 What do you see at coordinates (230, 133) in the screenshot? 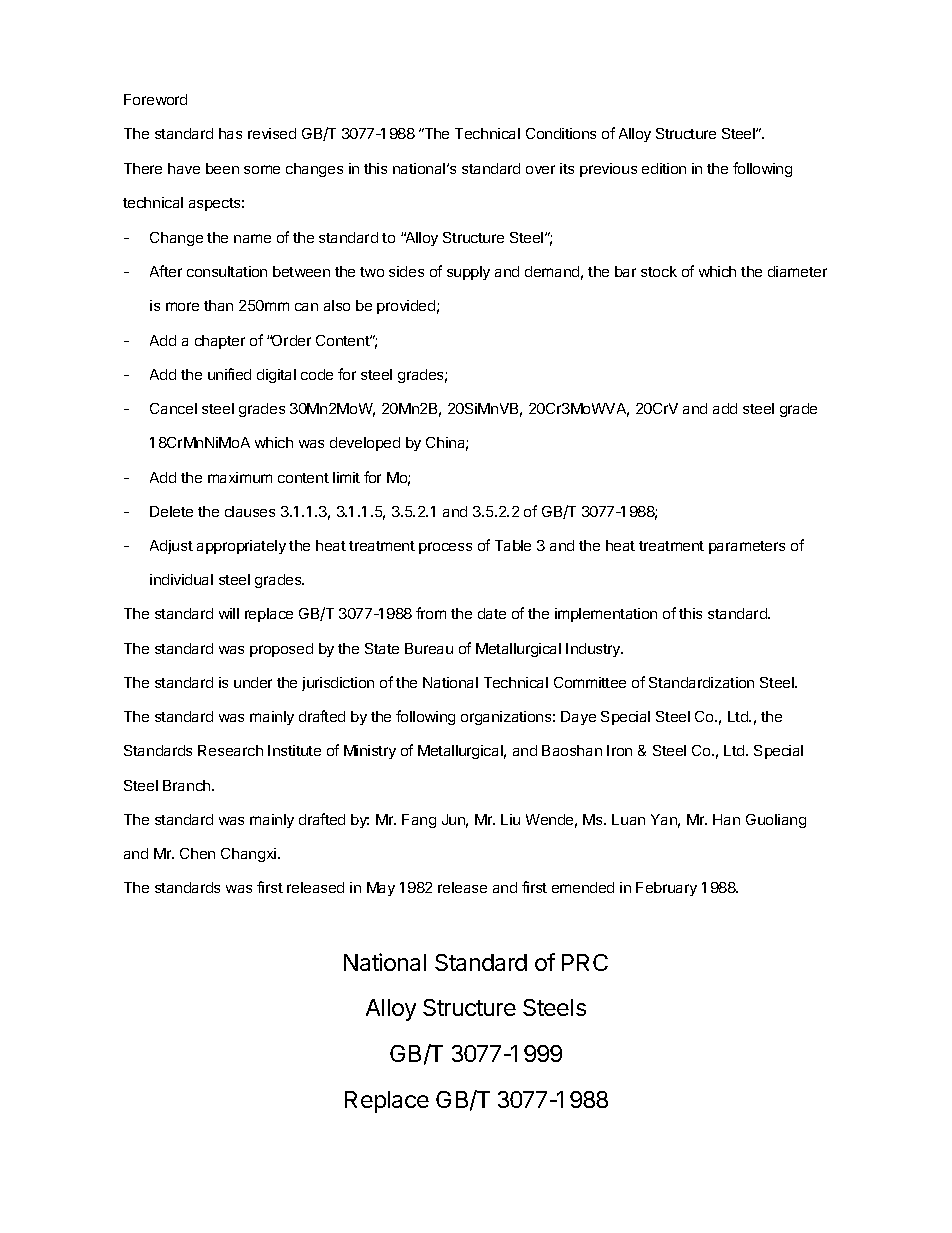
I see `has` at bounding box center [230, 133].
